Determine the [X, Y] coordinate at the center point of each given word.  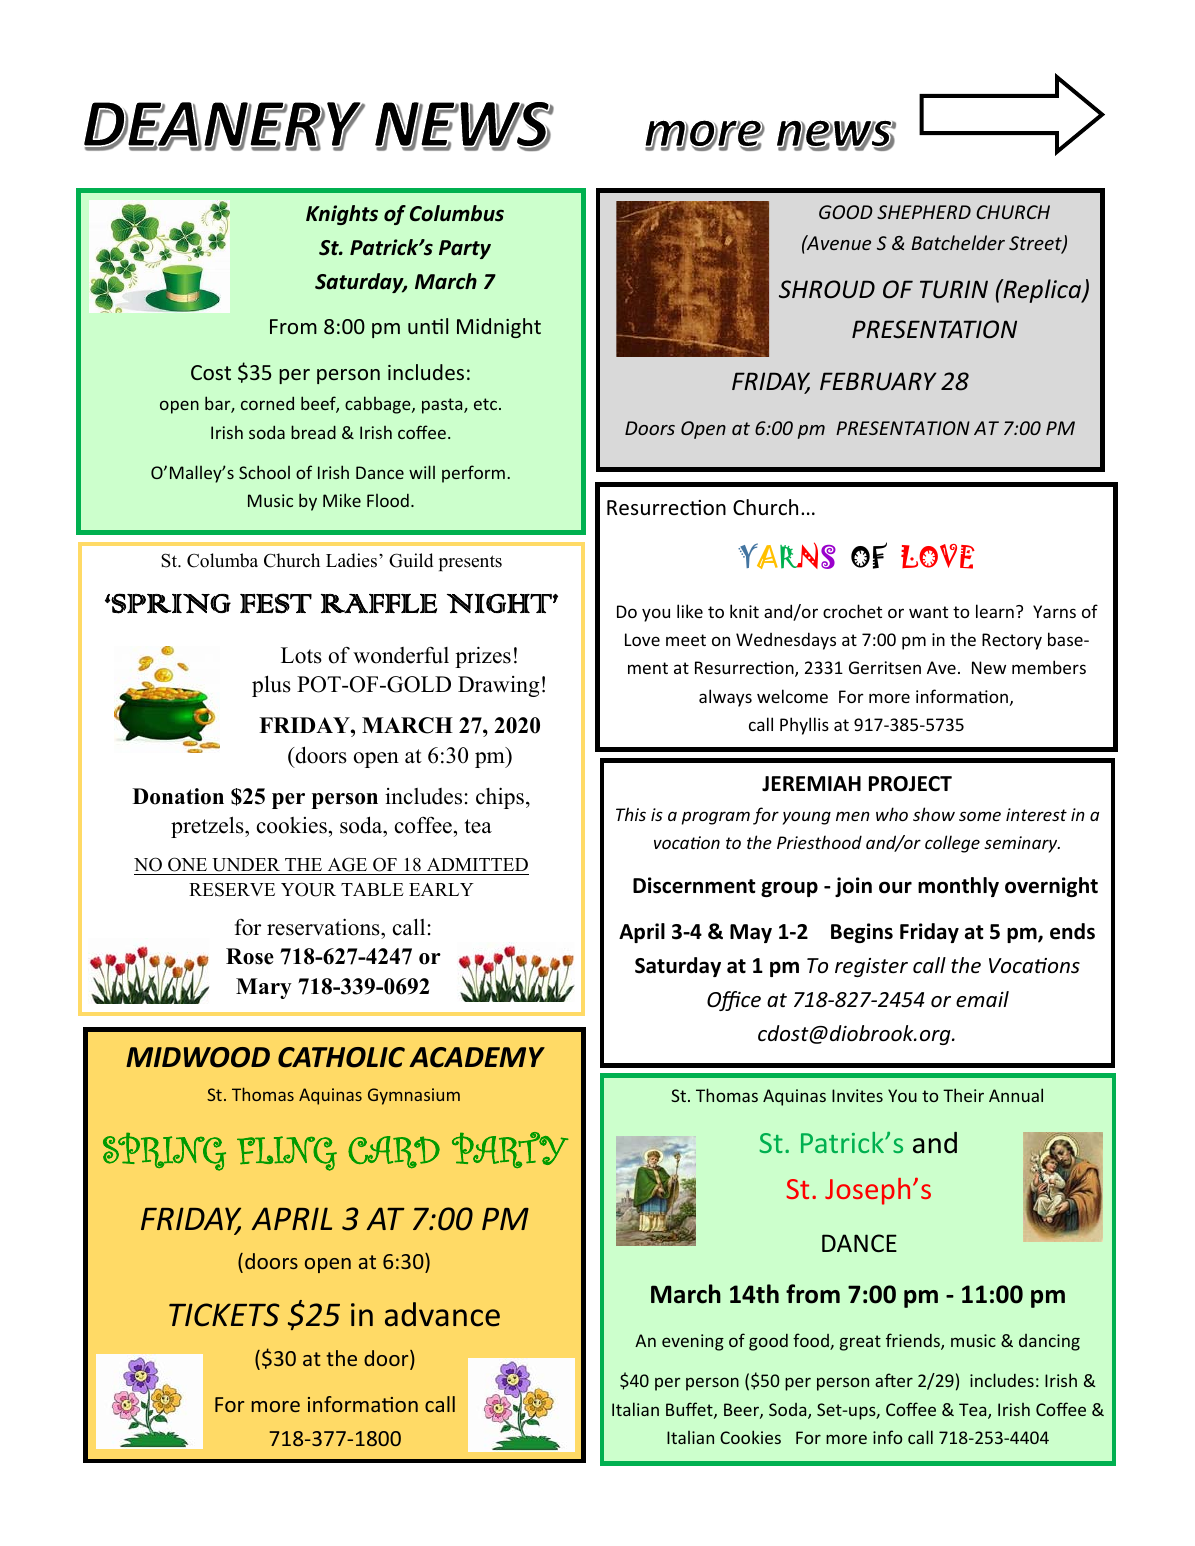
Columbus [457, 213]
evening [693, 1342]
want [928, 612]
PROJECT [910, 784]
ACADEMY [477, 1057]
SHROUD [827, 289]
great [860, 1343]
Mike [342, 500]
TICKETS [224, 1315]
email [982, 999]
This [631, 814]
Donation [178, 796]
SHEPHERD [924, 212]
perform [473, 474]
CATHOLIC [341, 1057]
